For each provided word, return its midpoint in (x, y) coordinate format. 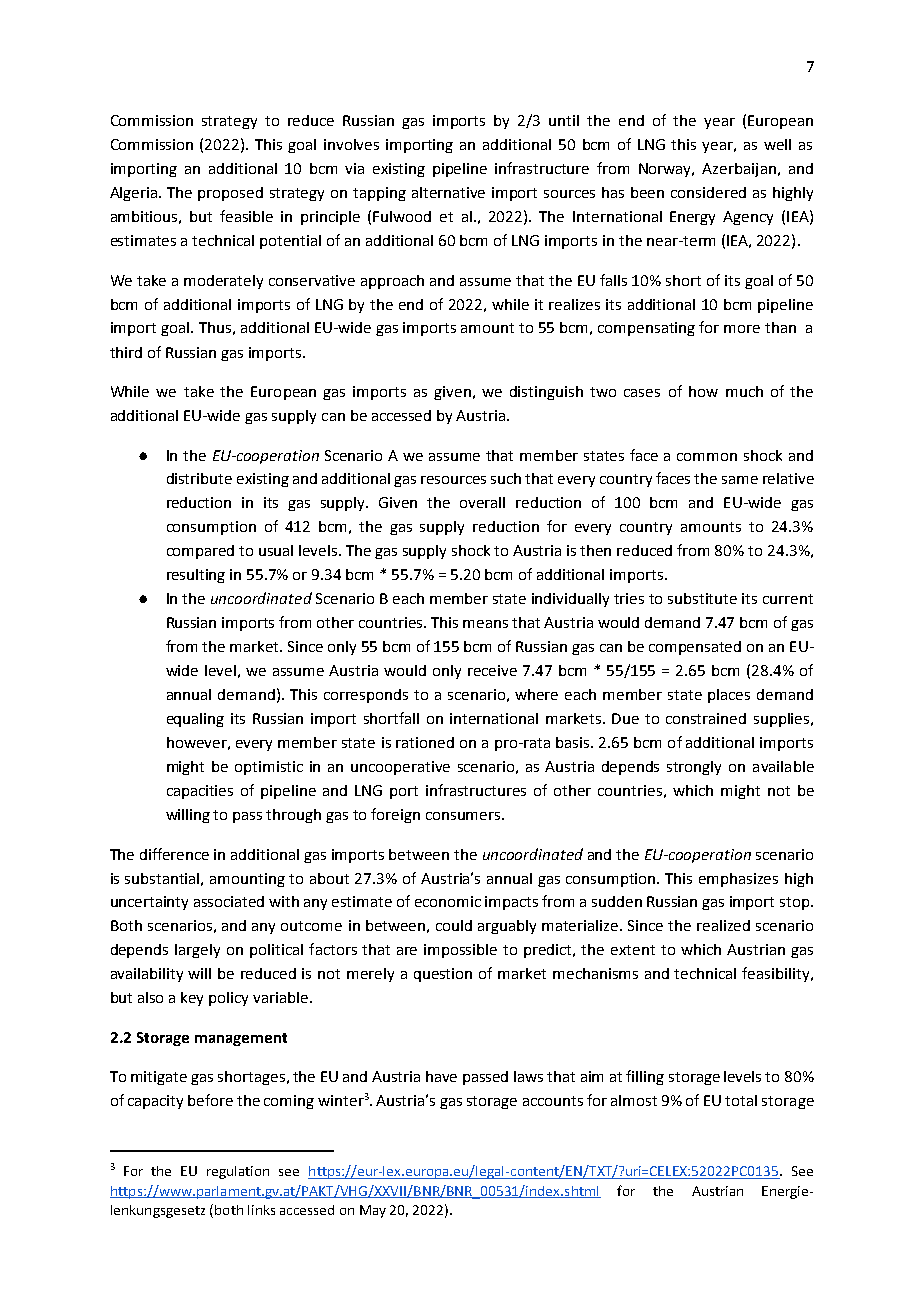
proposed (230, 194)
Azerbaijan (739, 170)
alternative (448, 192)
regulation (238, 1172)
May (373, 1211)
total (741, 1100)
